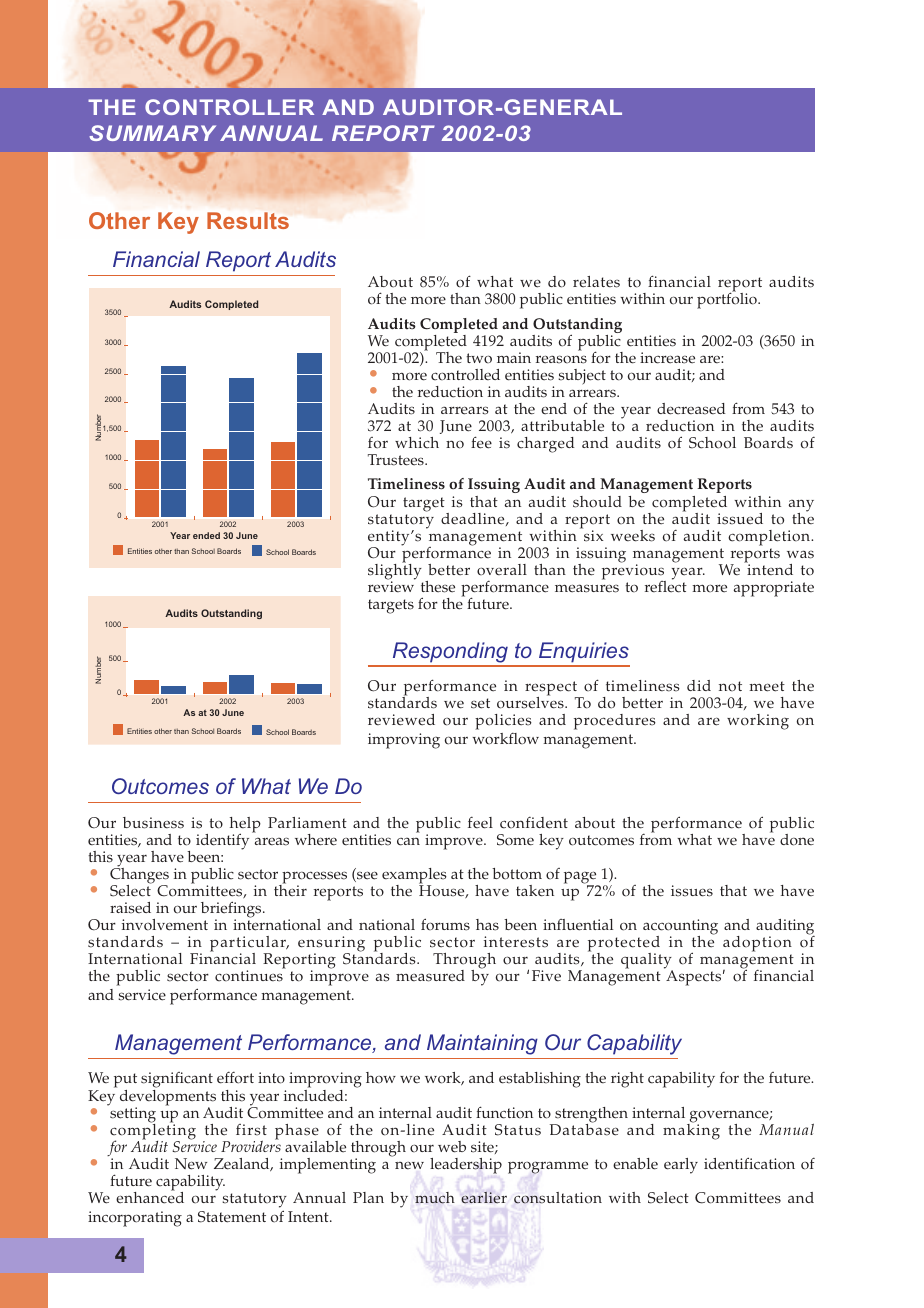  I want to click on Statement, so click(232, 1217).
